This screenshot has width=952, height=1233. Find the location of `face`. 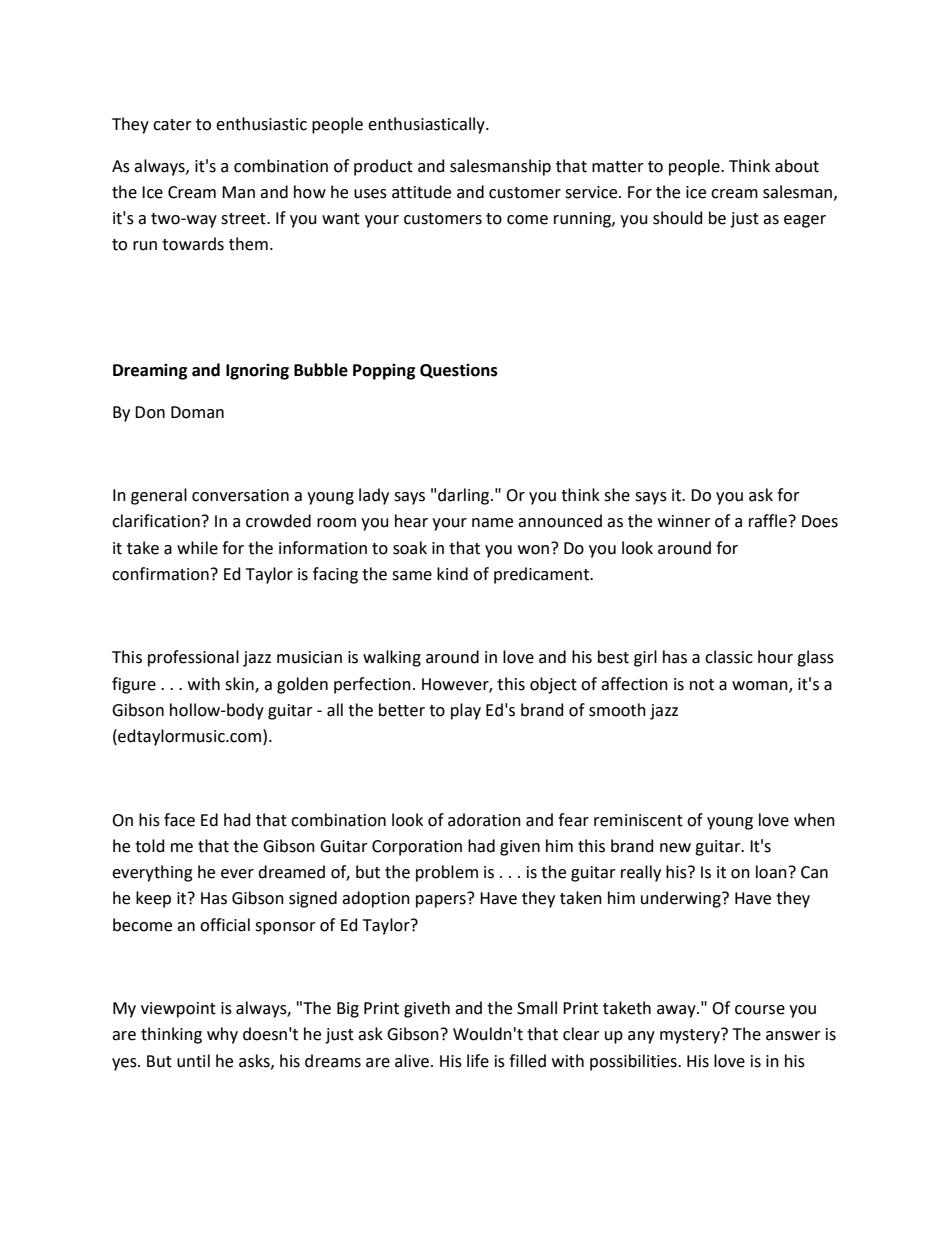

face is located at coordinates (179, 820).
